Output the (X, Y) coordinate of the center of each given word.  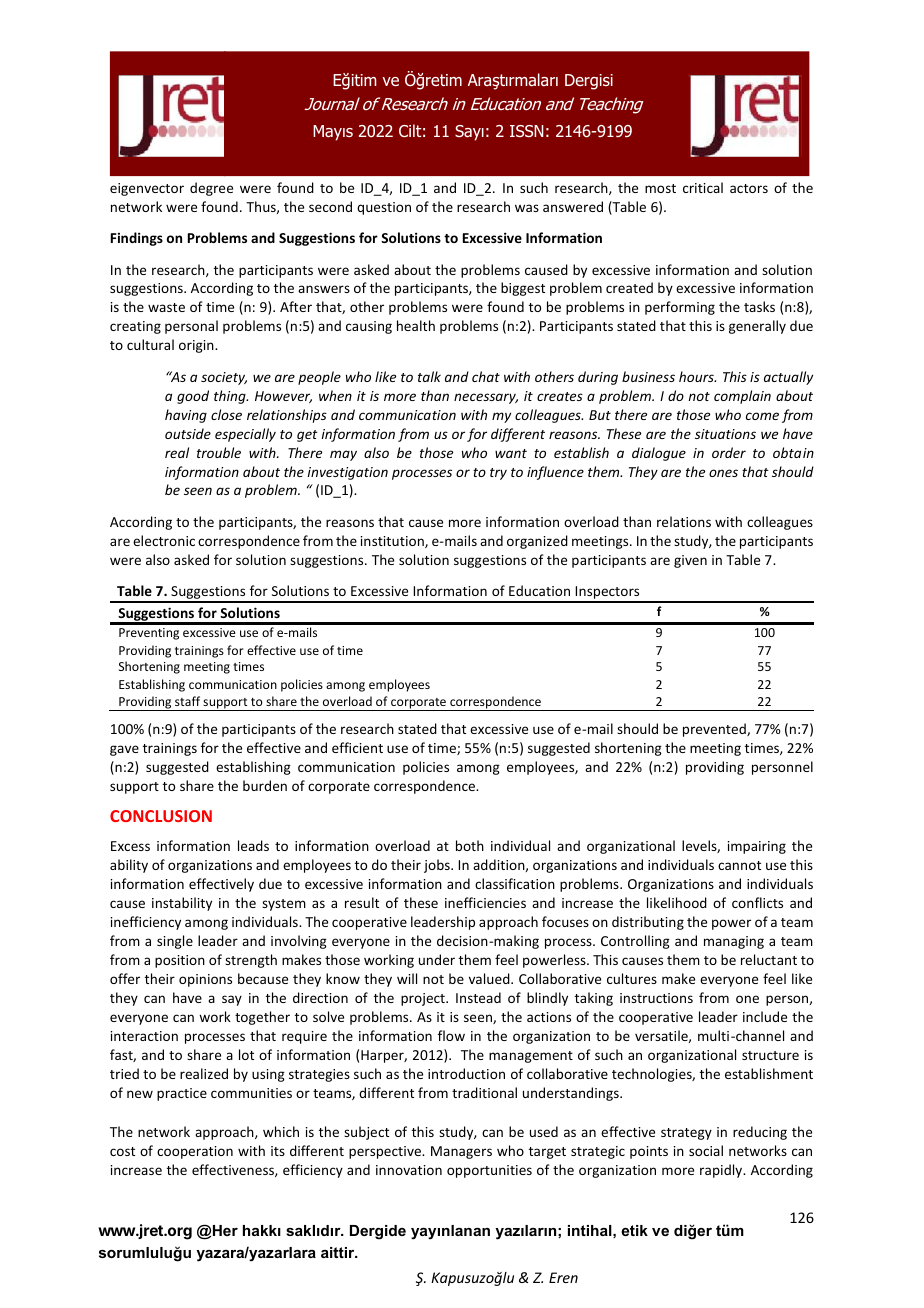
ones (723, 473)
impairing (757, 847)
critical (703, 187)
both (470, 845)
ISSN (527, 131)
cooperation (195, 1152)
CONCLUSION (161, 816)
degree (211, 189)
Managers (461, 1152)
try (498, 474)
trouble (219, 452)
